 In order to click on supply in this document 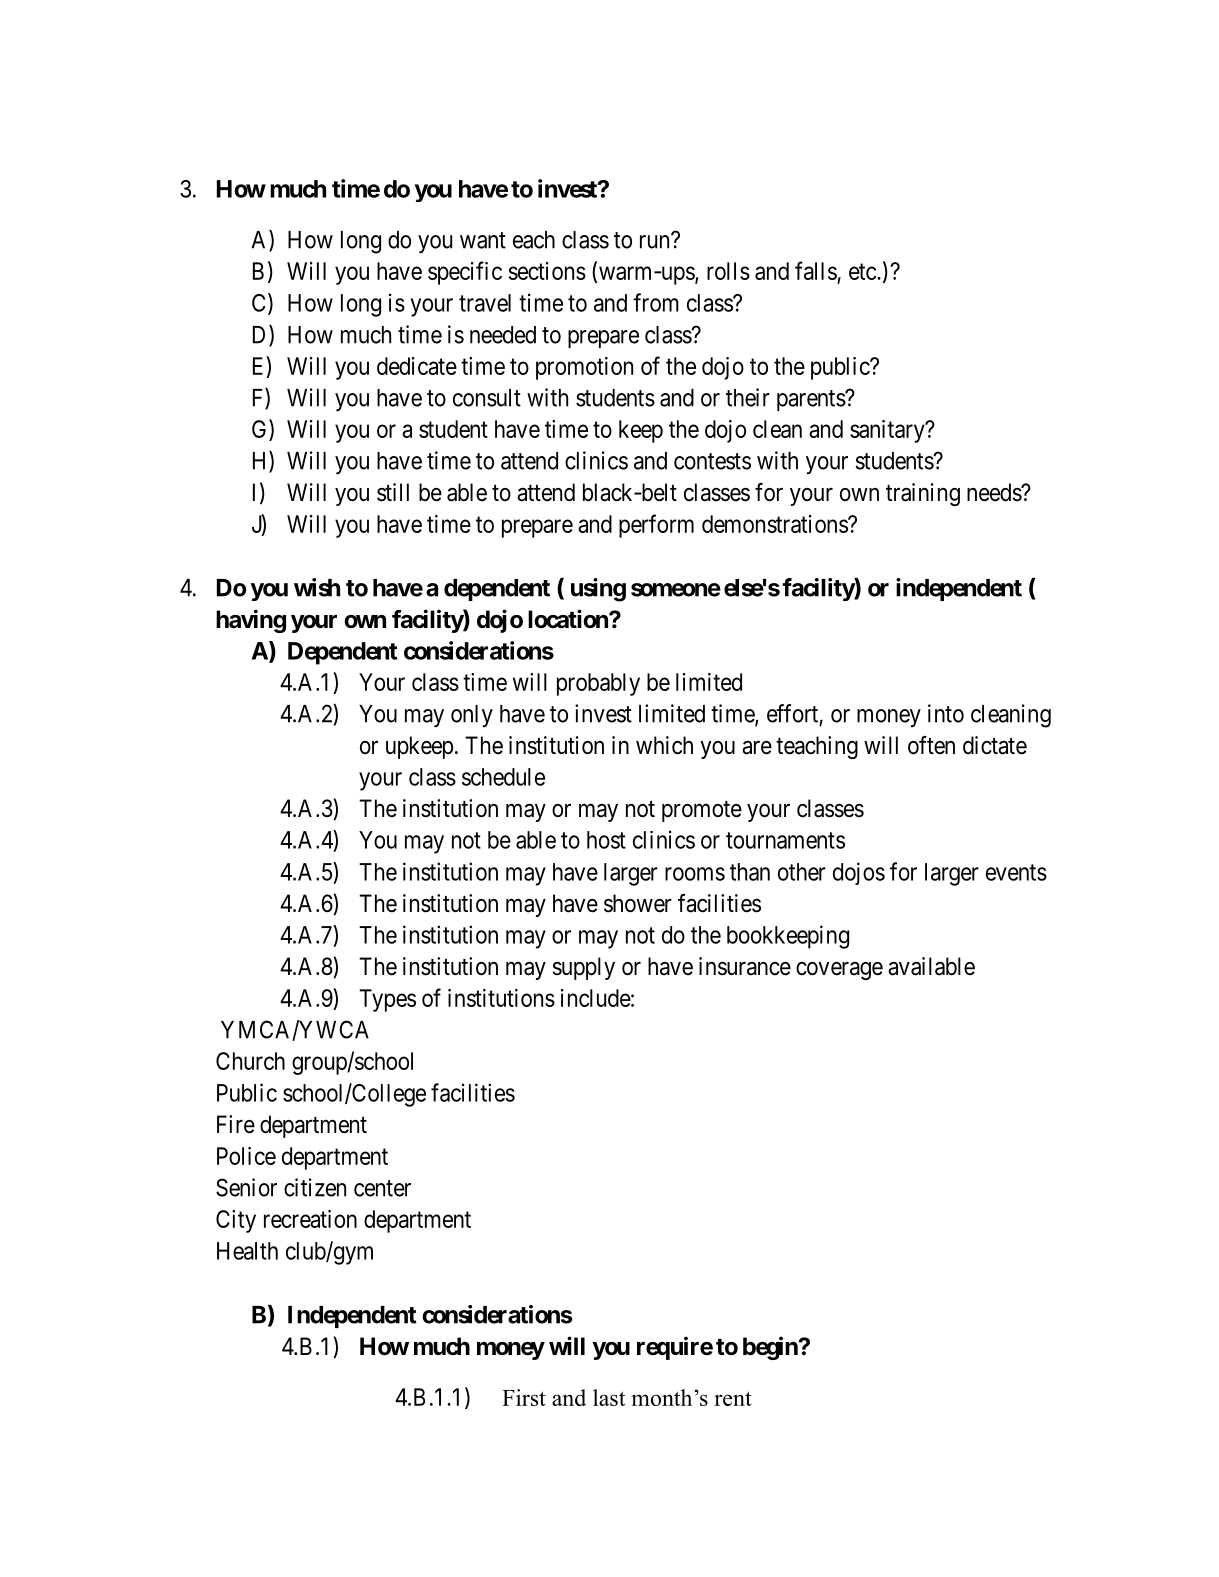, I will do `click(584, 968)`.
